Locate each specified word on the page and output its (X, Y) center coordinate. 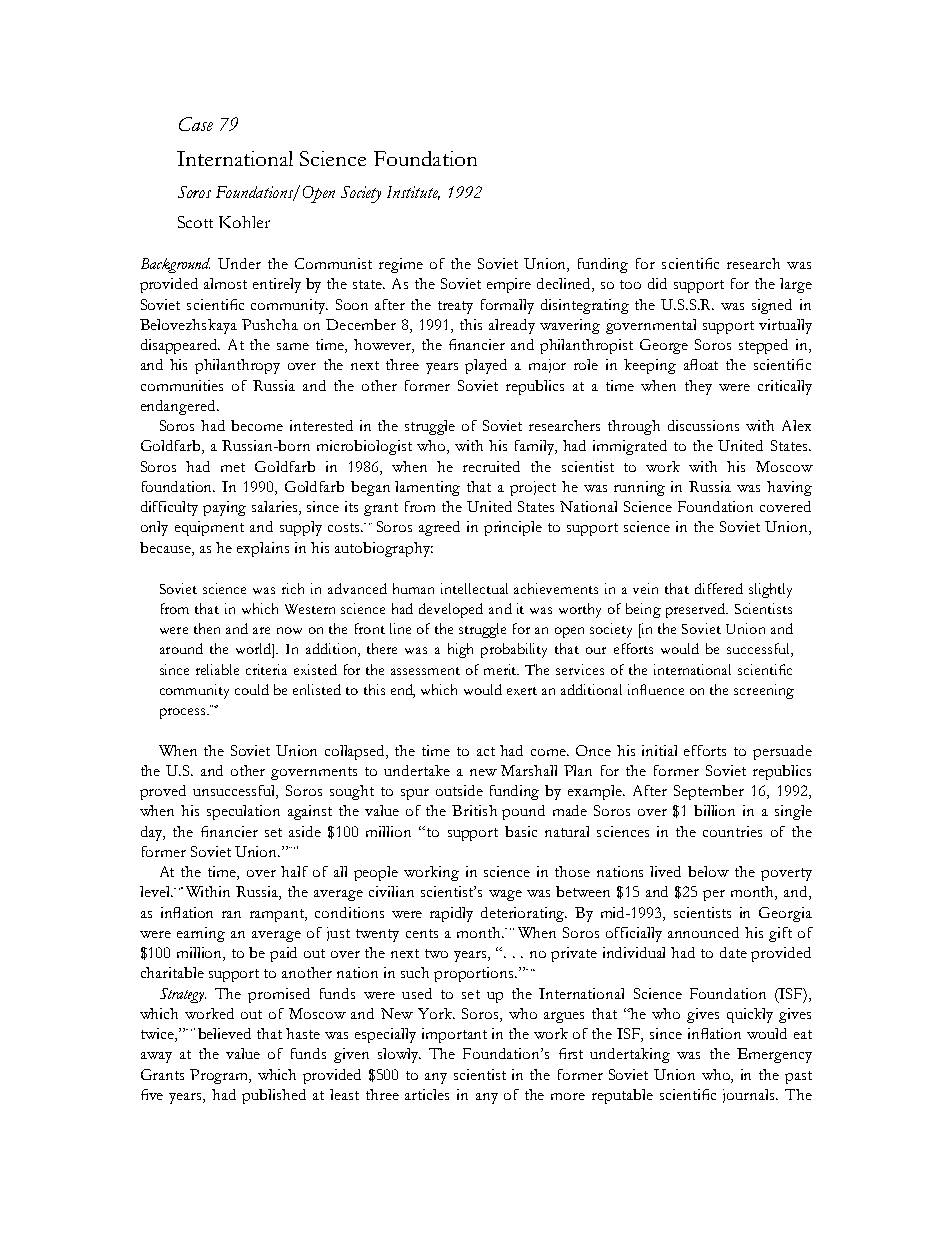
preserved (697, 610)
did (657, 283)
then (207, 628)
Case (196, 124)
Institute (413, 193)
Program (220, 1076)
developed (451, 610)
